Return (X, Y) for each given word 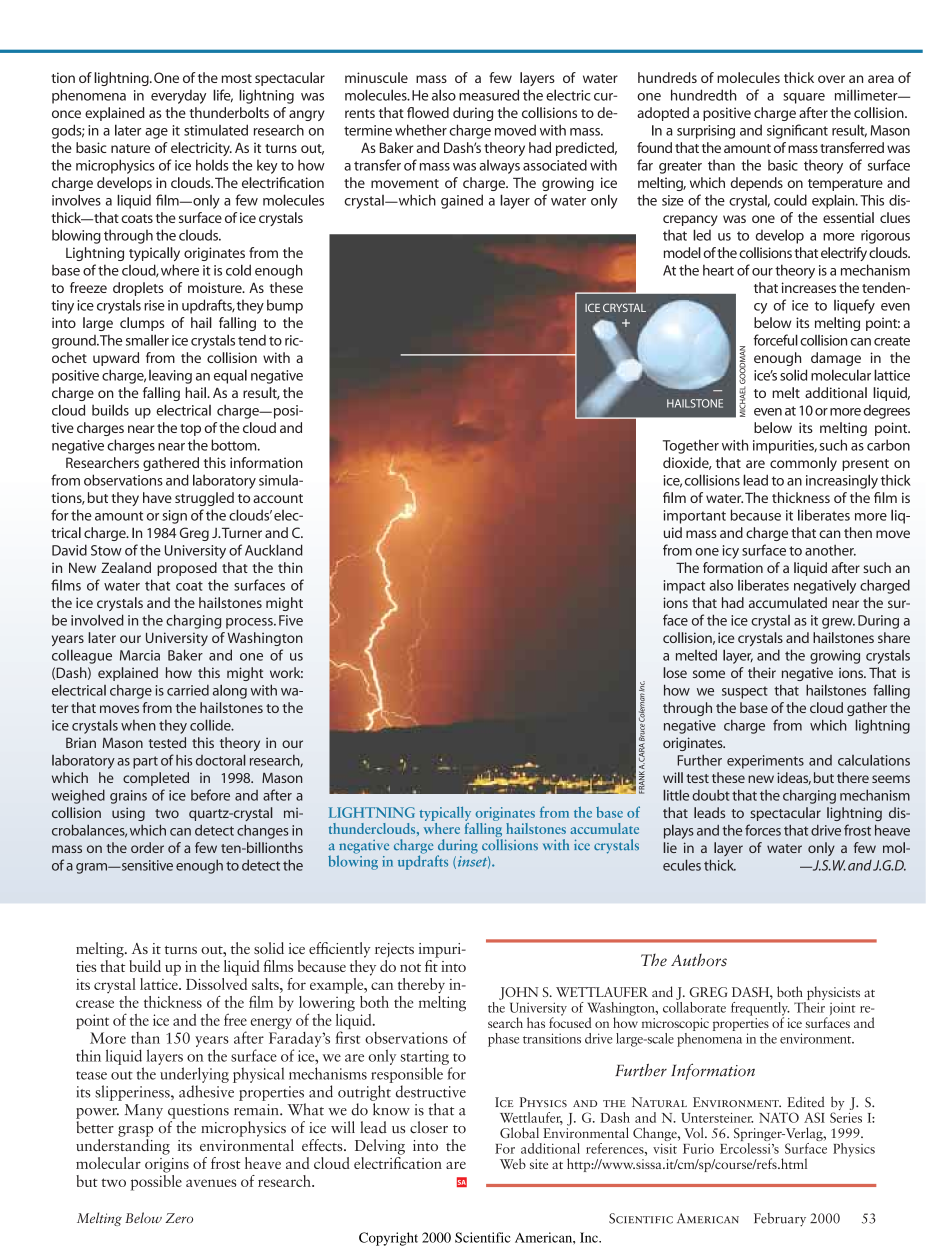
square (804, 98)
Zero (179, 1218)
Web (513, 1163)
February (780, 1220)
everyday (178, 97)
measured (489, 95)
